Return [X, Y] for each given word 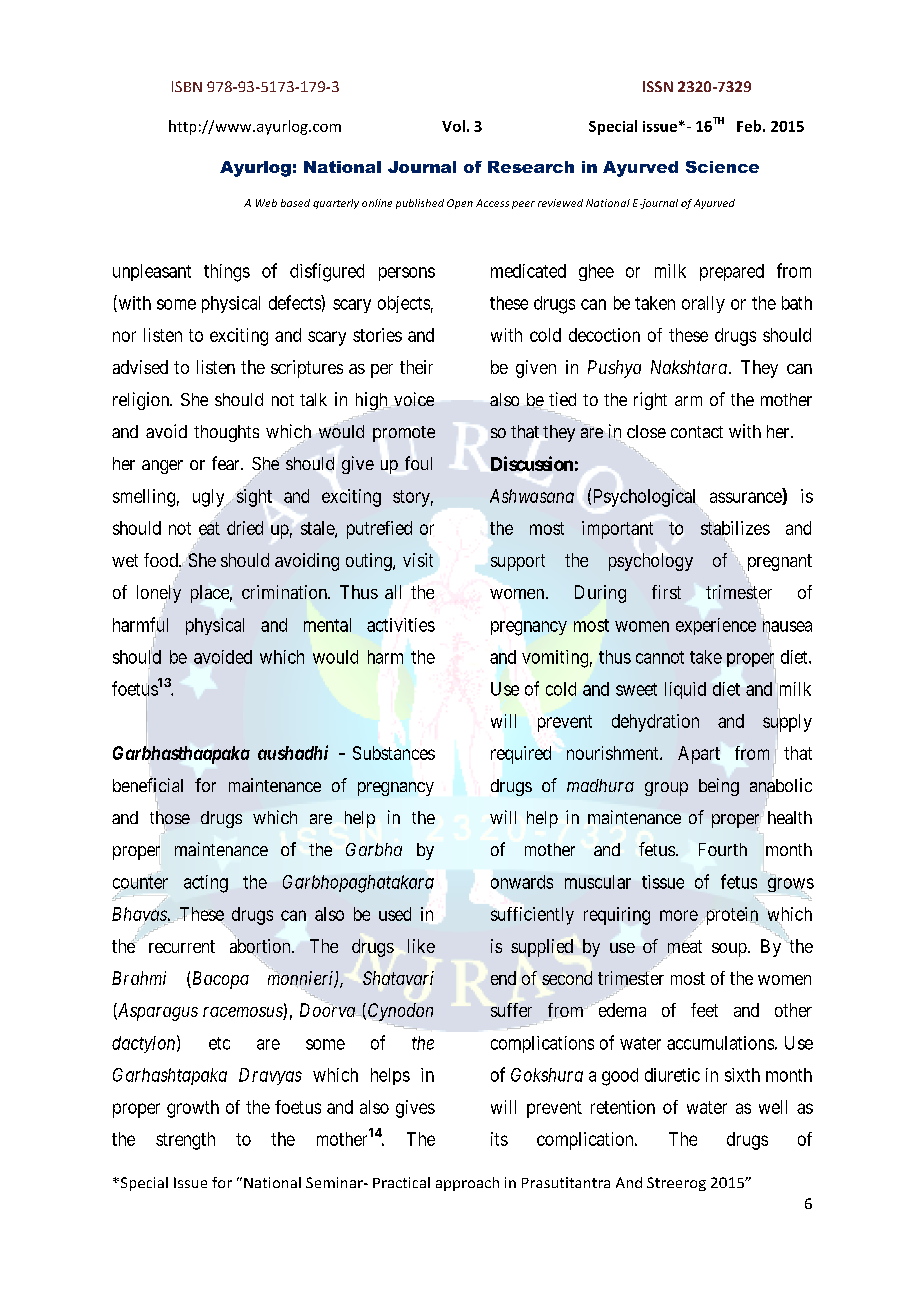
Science [722, 167]
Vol [453, 126]
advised [140, 367]
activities [401, 625]
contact [697, 432]
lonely [159, 595]
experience [716, 626]
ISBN [187, 86]
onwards [522, 882]
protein [732, 916]
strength [185, 1141]
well [773, 1107]
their [416, 367]
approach [467, 1184]
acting [206, 884]
